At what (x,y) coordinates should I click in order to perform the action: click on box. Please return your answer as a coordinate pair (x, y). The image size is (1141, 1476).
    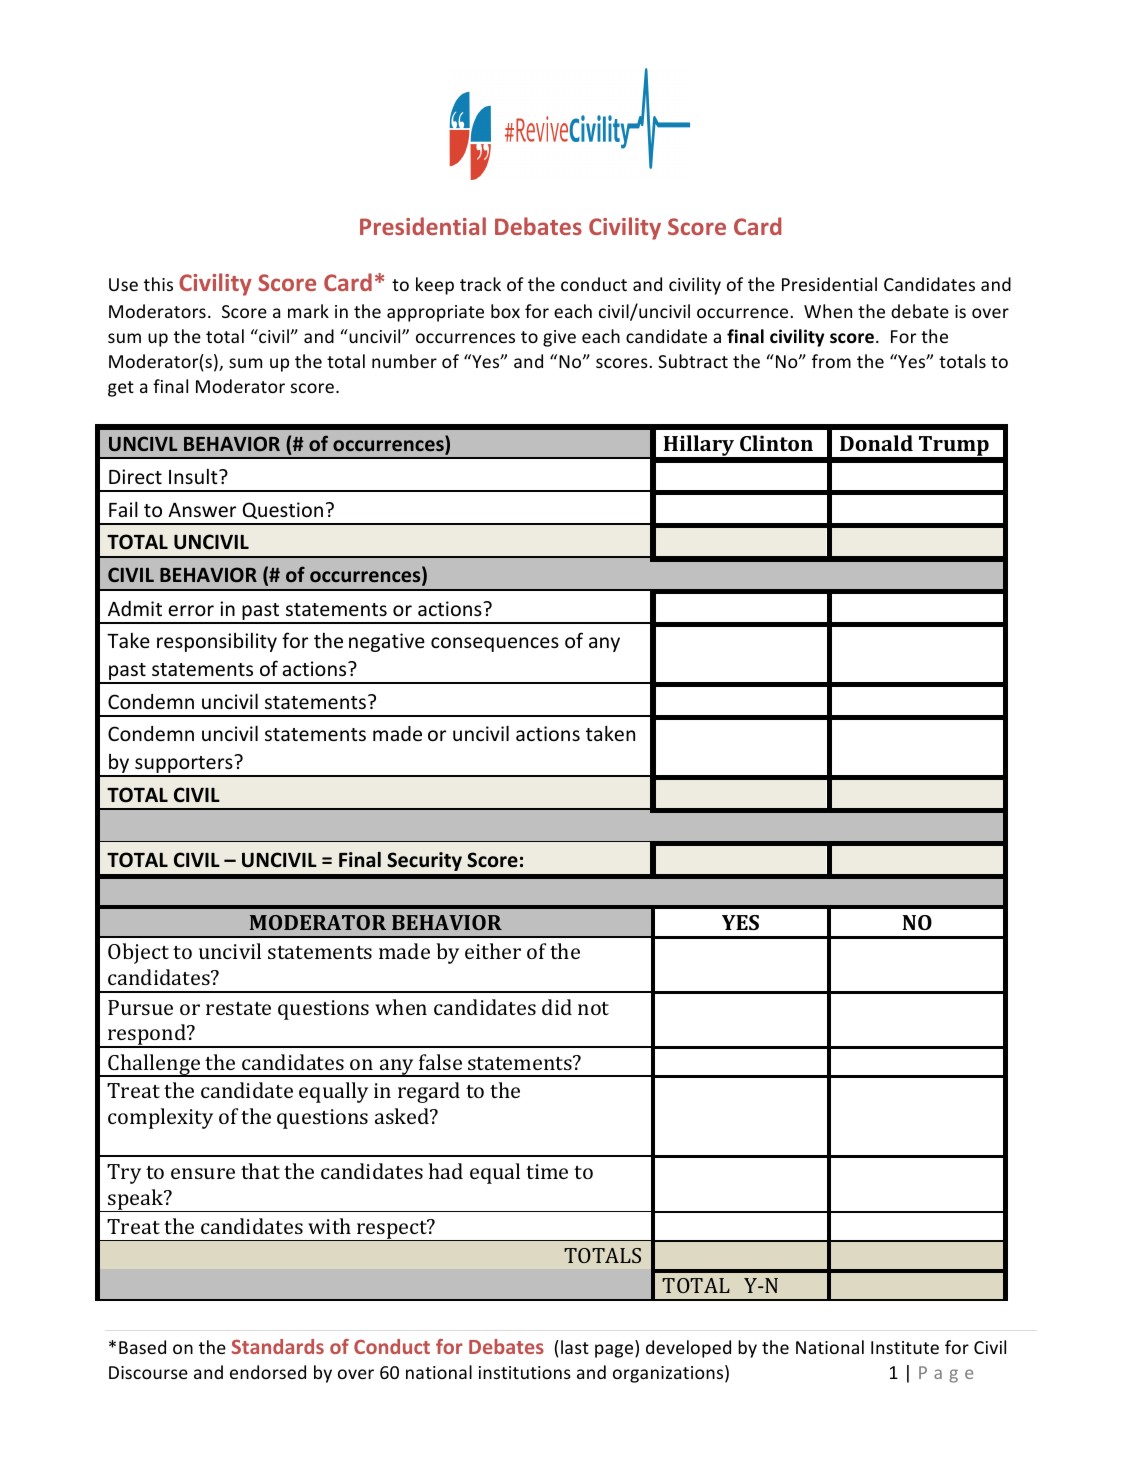
    Looking at the image, I should click on (505, 311).
